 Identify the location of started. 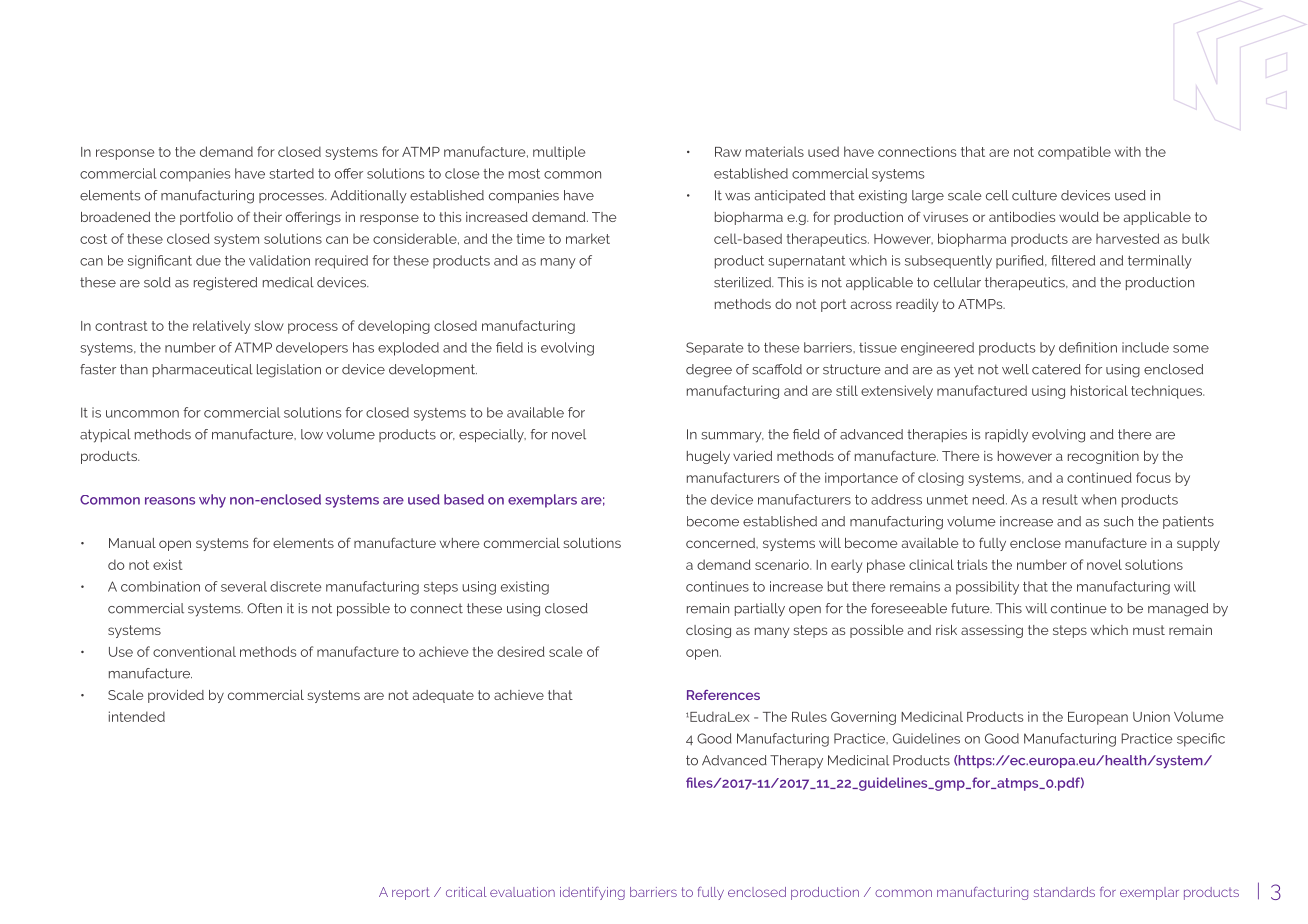
(291, 173).
